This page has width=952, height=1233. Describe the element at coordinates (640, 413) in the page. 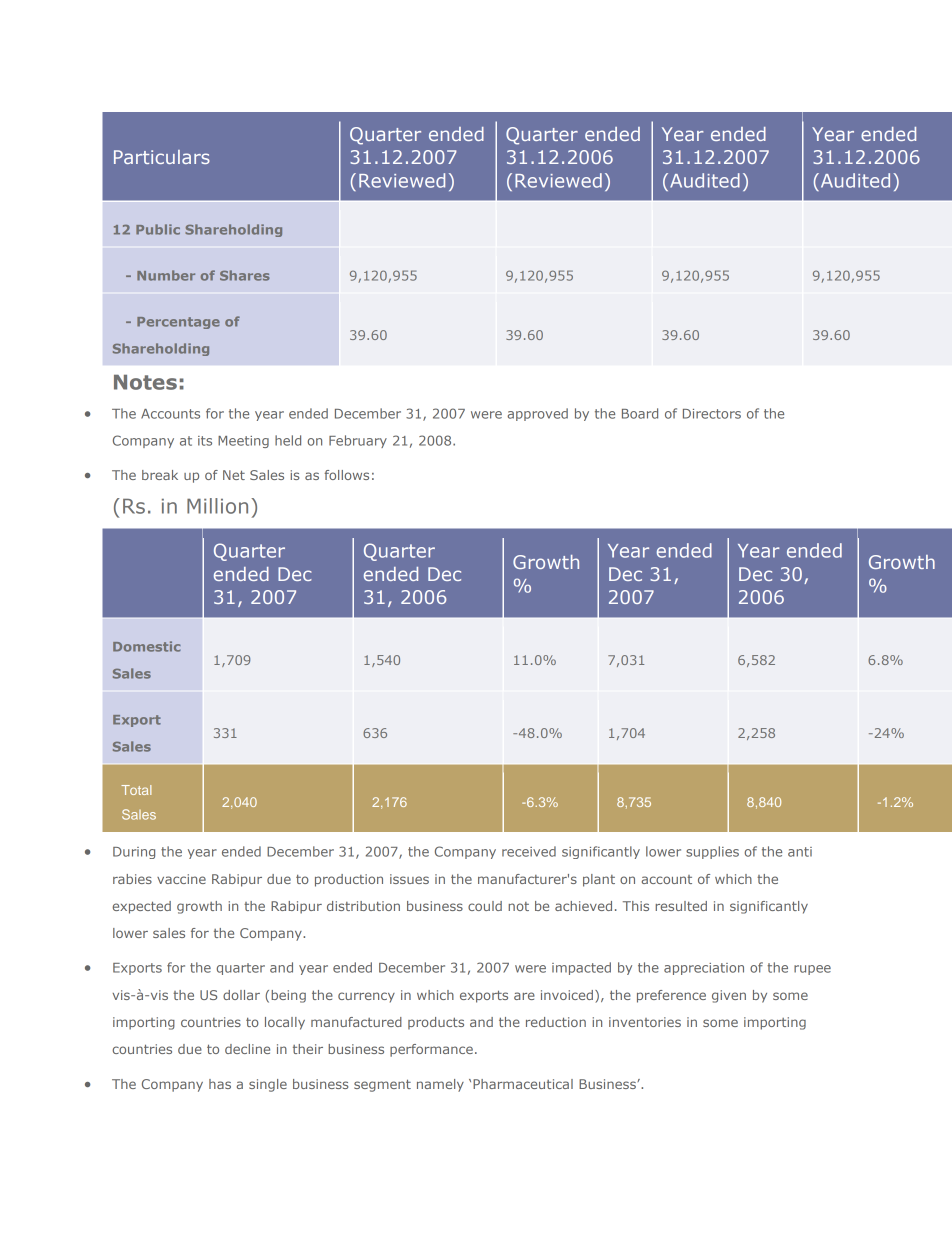

I see `Board` at that location.
